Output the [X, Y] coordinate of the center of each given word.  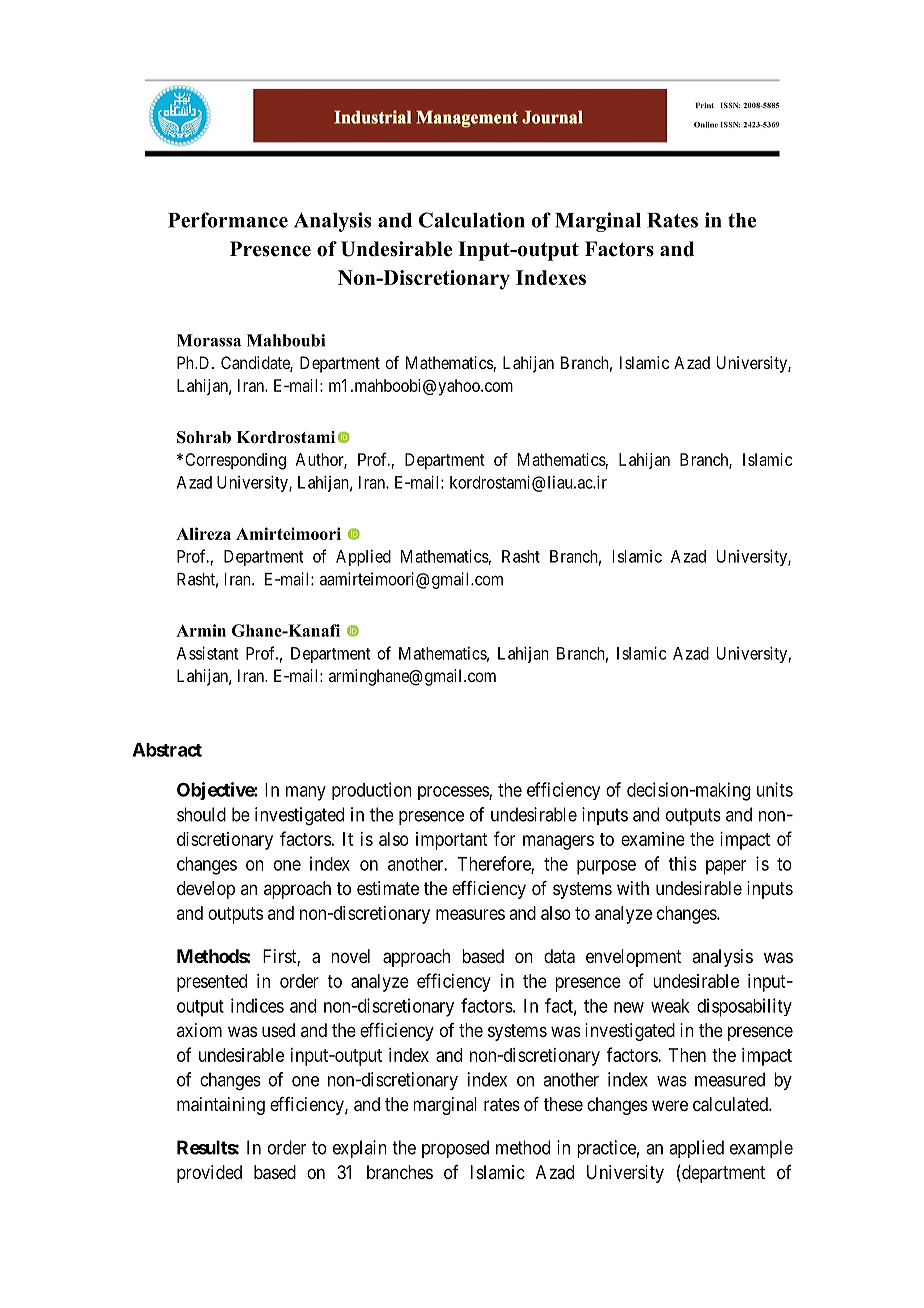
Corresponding [235, 461]
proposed [455, 1149]
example [761, 1149]
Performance [228, 220]
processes [454, 793]
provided [209, 1174]
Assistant [207, 653]
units [775, 789]
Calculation [472, 220]
